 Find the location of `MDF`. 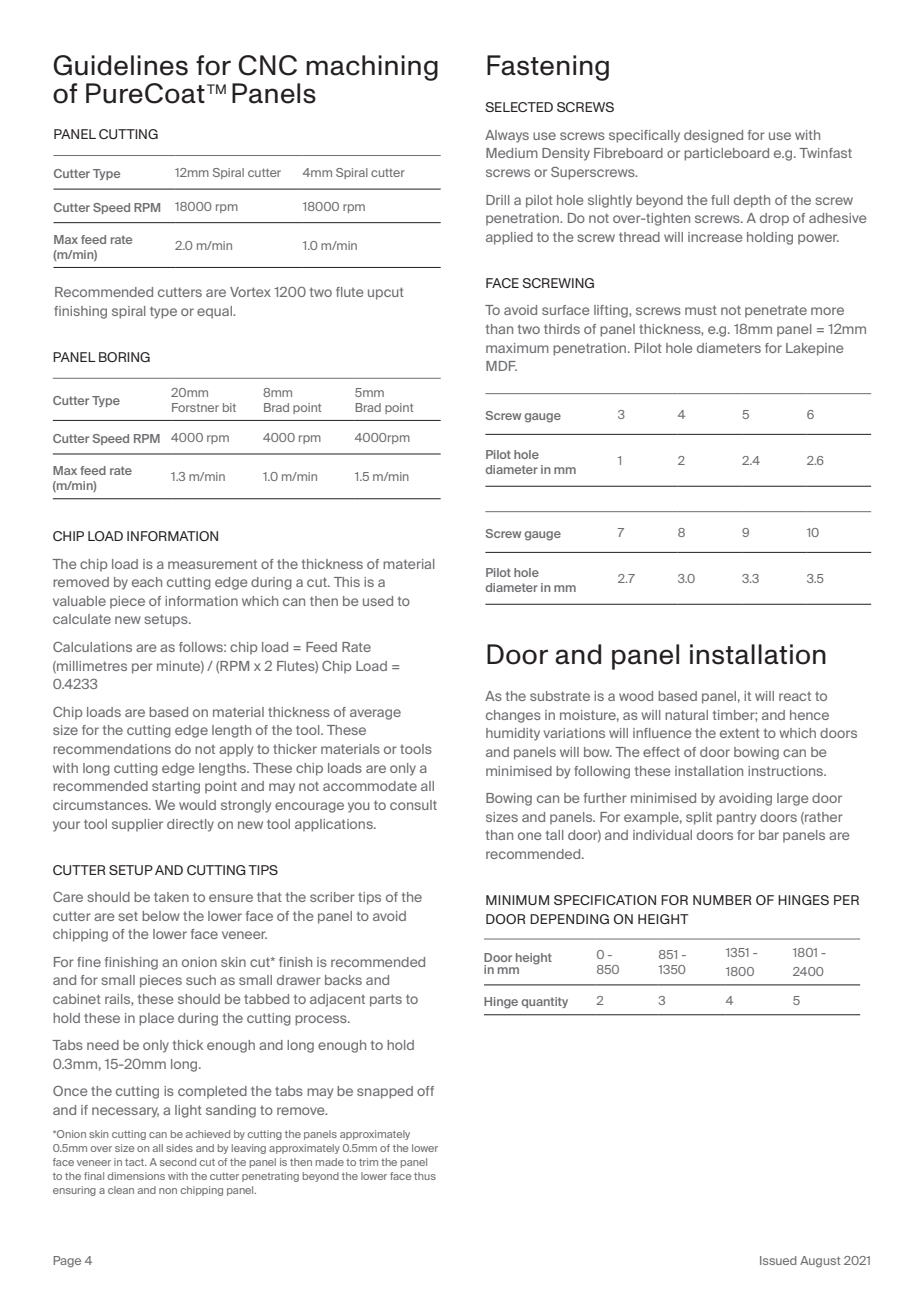

MDF is located at coordinates (501, 366).
